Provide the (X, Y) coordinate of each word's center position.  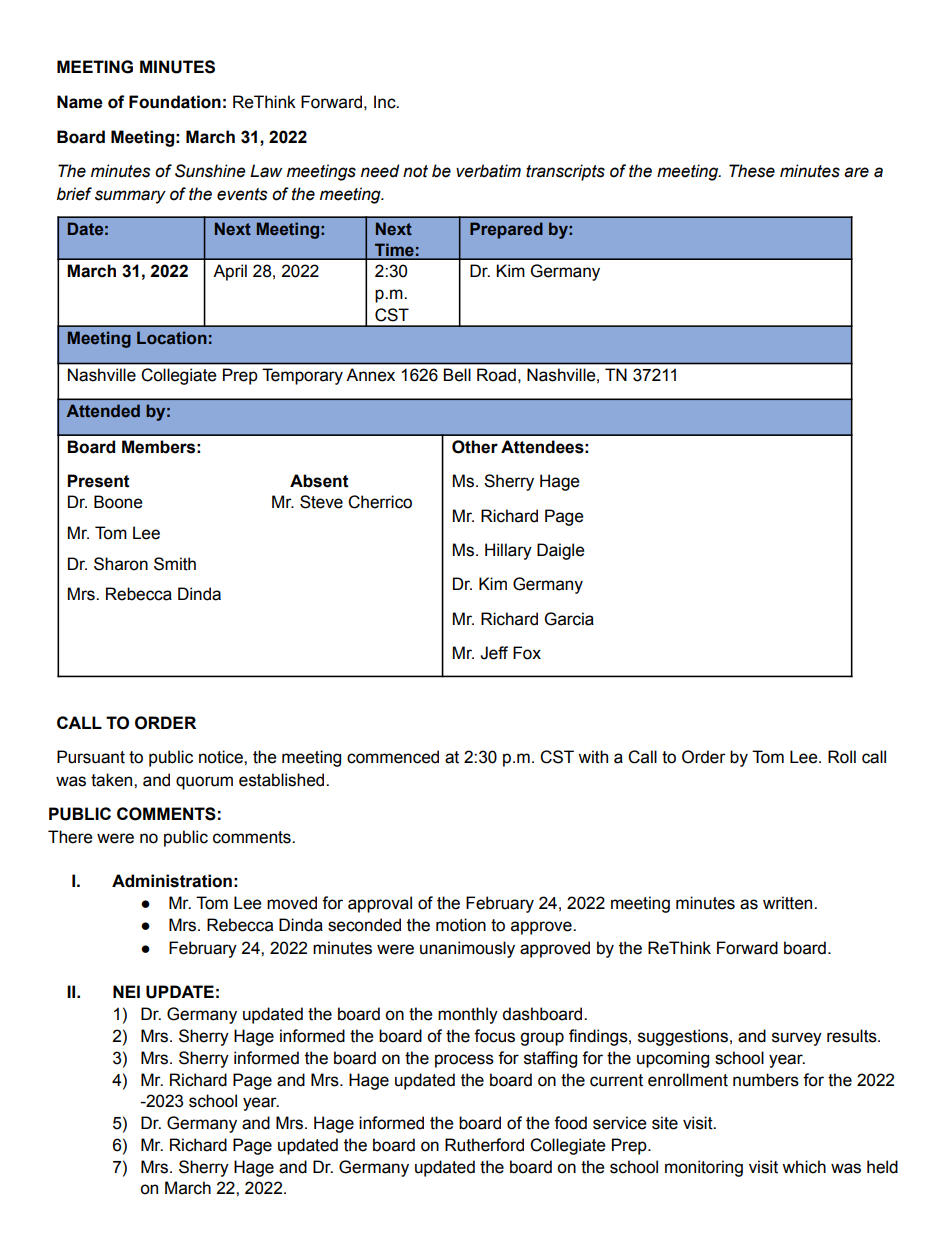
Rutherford (484, 1145)
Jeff (494, 653)
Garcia (569, 619)
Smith (175, 564)
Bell (457, 375)
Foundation (175, 102)
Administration (172, 881)
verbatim (488, 171)
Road (496, 375)
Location (172, 337)
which (804, 1167)
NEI (126, 991)
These (752, 171)
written (789, 903)
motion (461, 925)
